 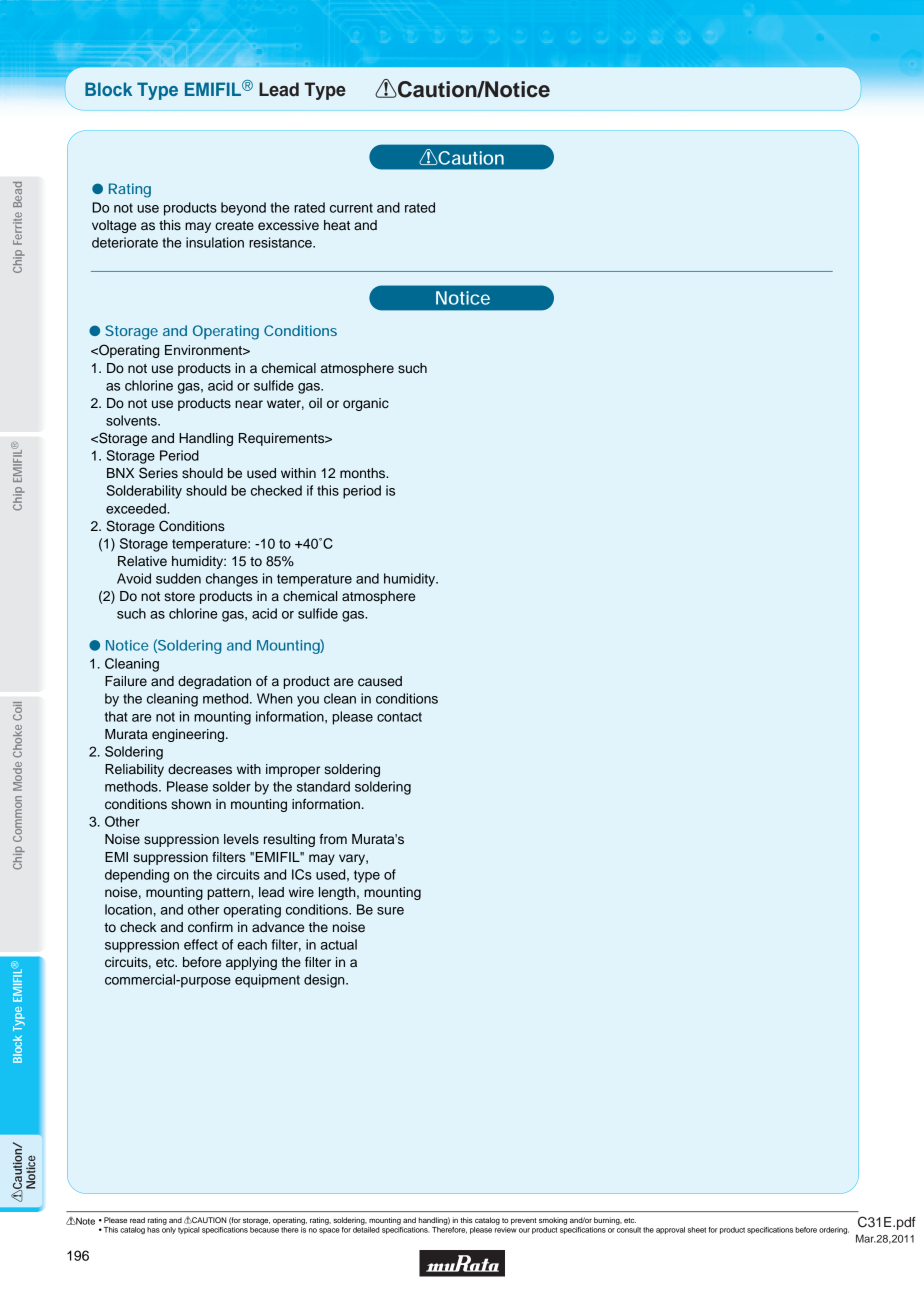 What do you see at coordinates (399, 717) in the page?
I see `contact` at bounding box center [399, 717].
